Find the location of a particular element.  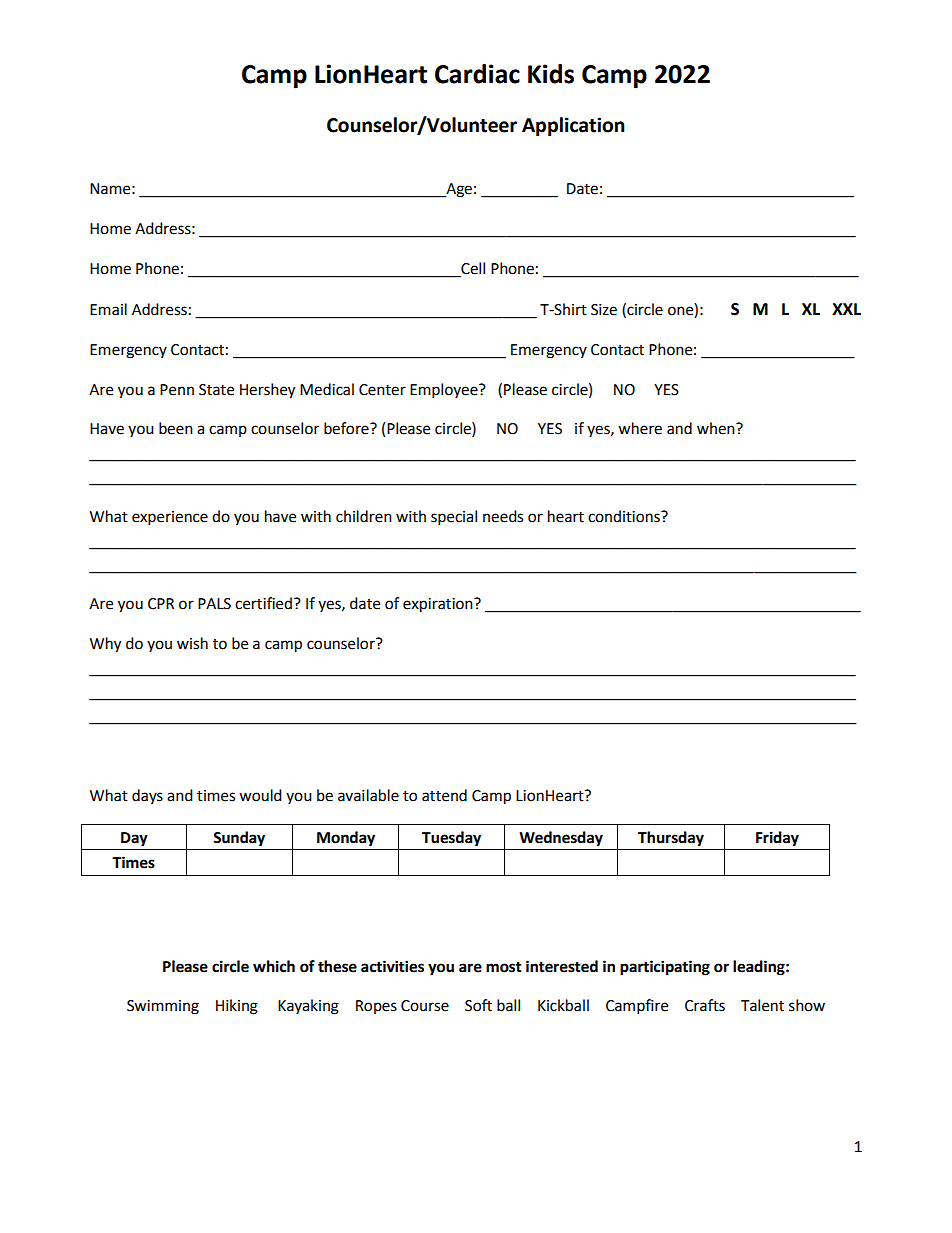

Application is located at coordinates (573, 126).
